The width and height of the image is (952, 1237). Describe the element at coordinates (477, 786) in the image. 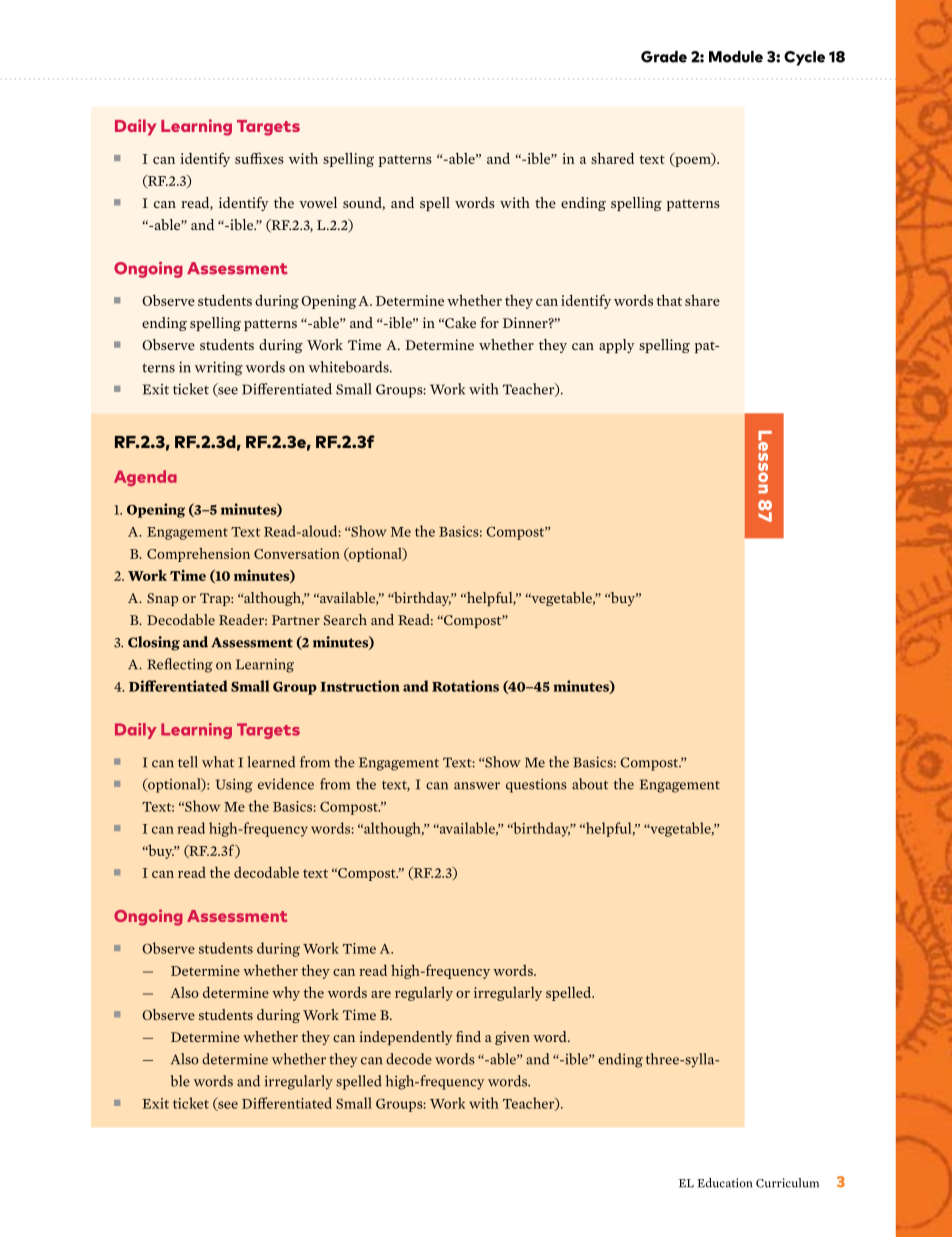

I see `answer` at that location.
